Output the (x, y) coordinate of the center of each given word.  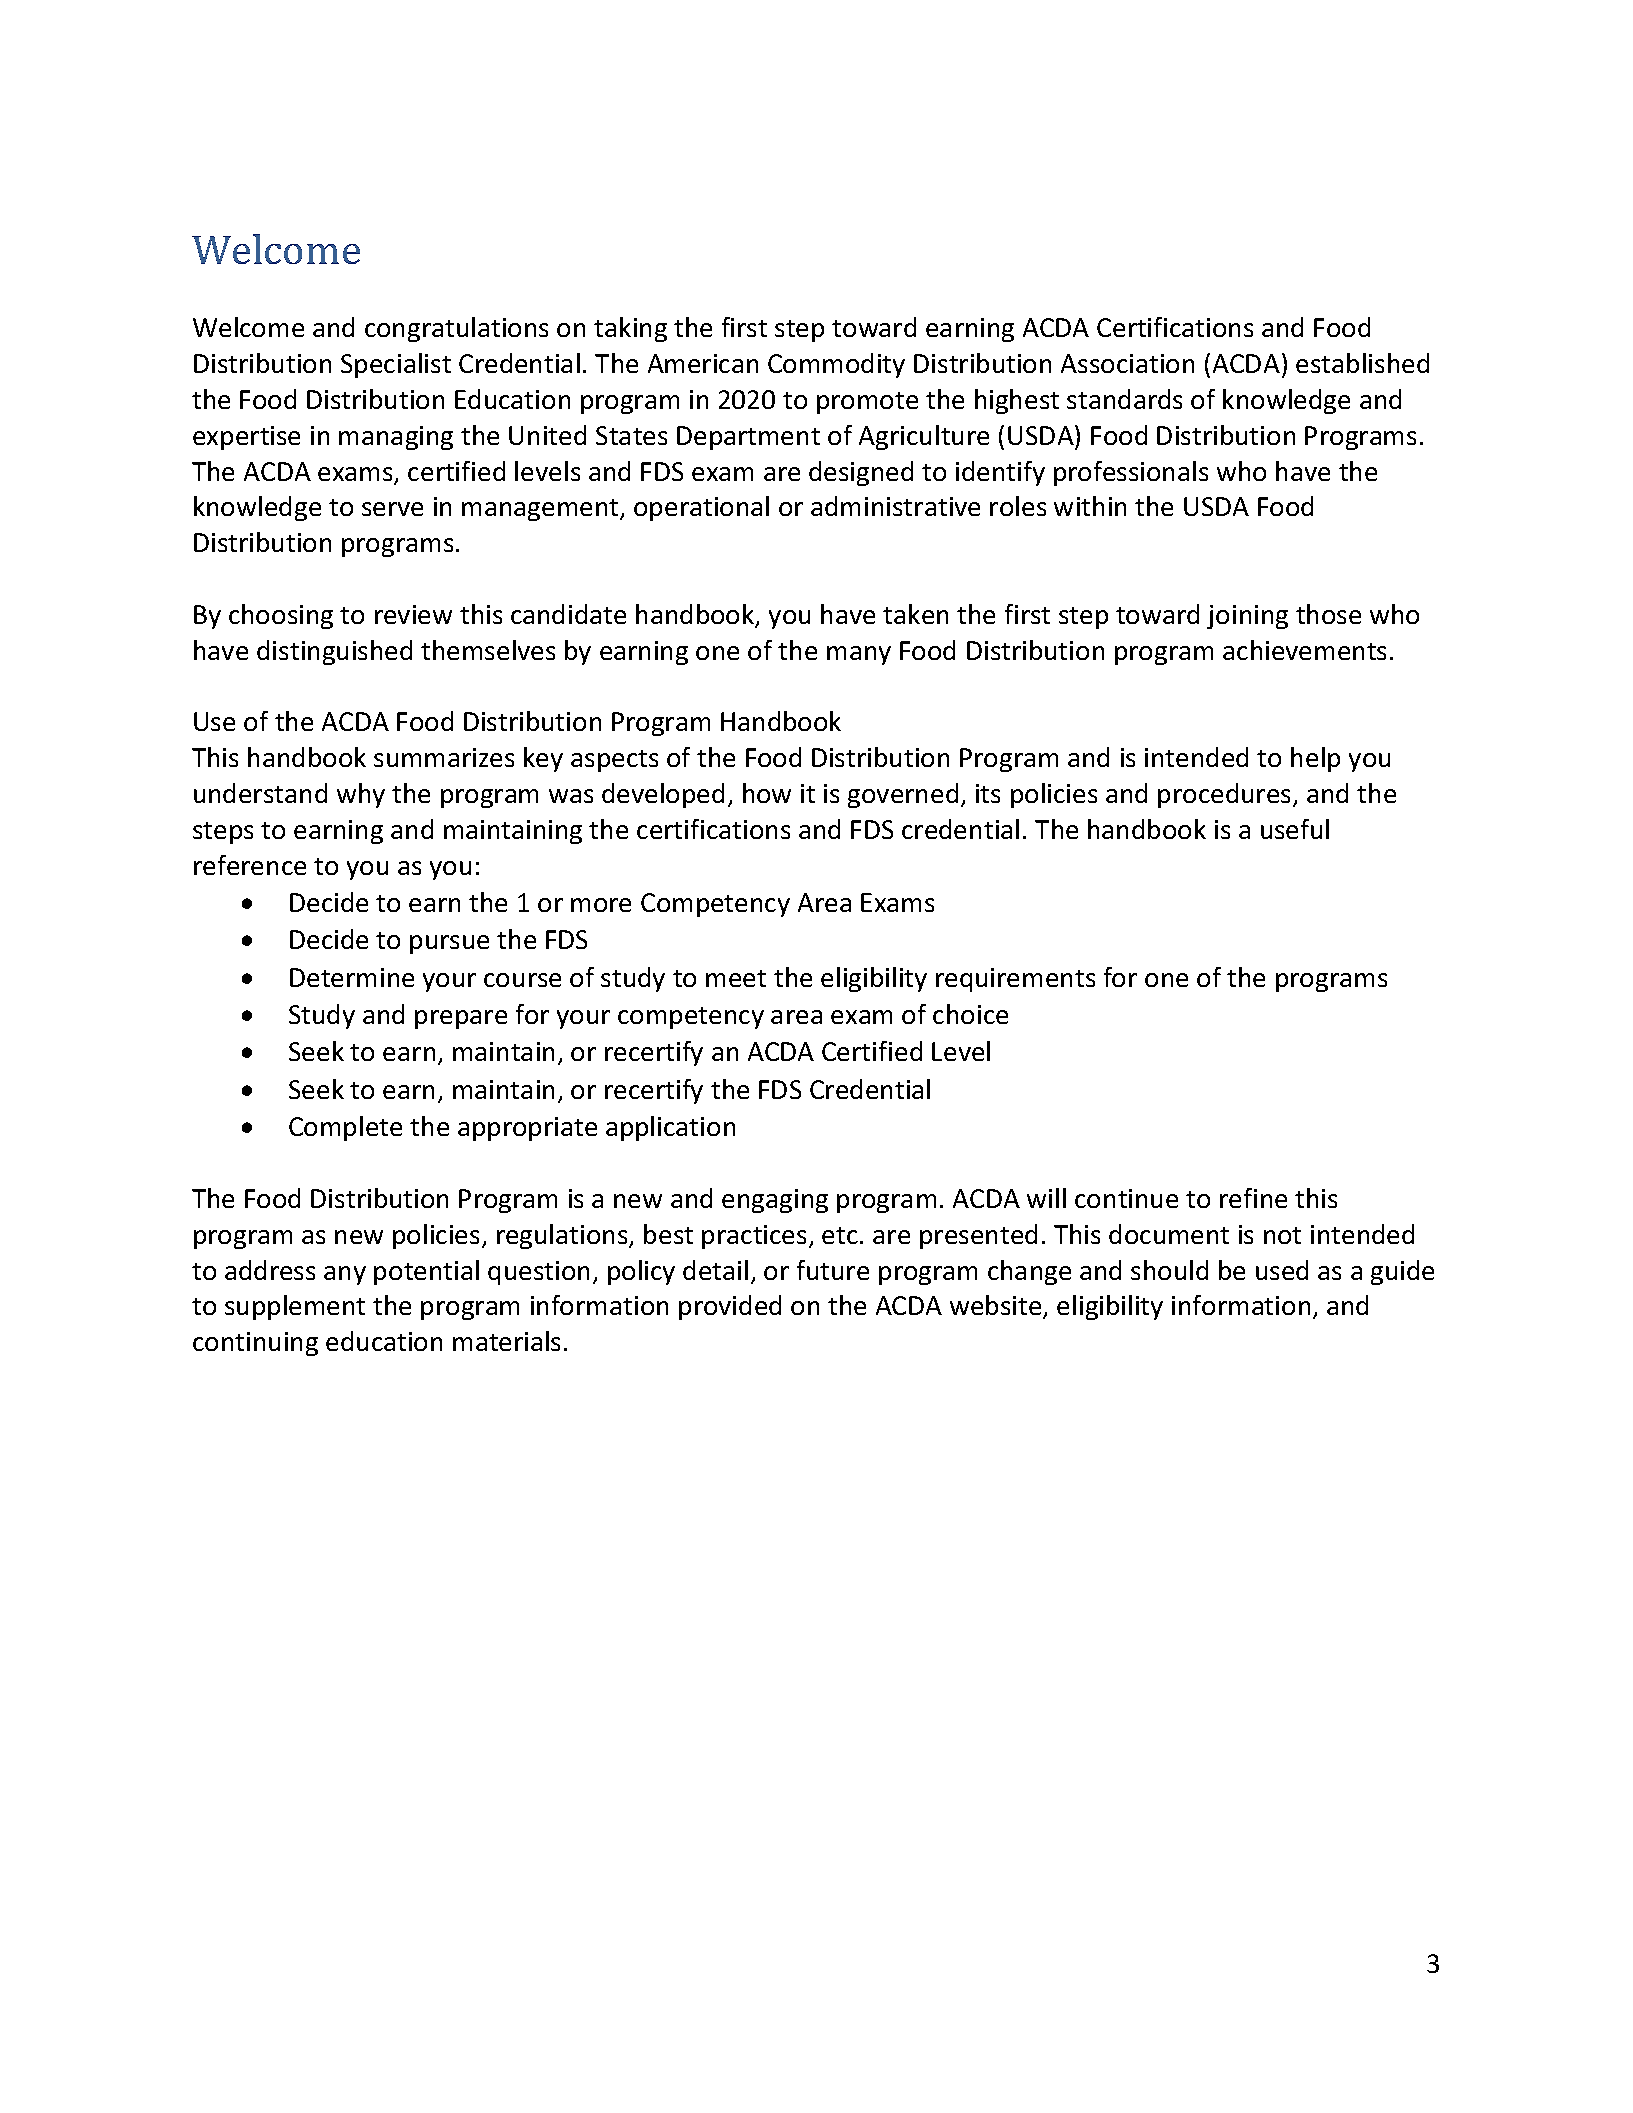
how (767, 793)
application (670, 1128)
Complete (345, 1128)
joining (1247, 617)
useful (1295, 829)
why (361, 795)
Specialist (396, 365)
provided (730, 1307)
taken (915, 614)
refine (1253, 1198)
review (413, 614)
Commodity (836, 365)
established (1362, 363)
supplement (295, 1307)
